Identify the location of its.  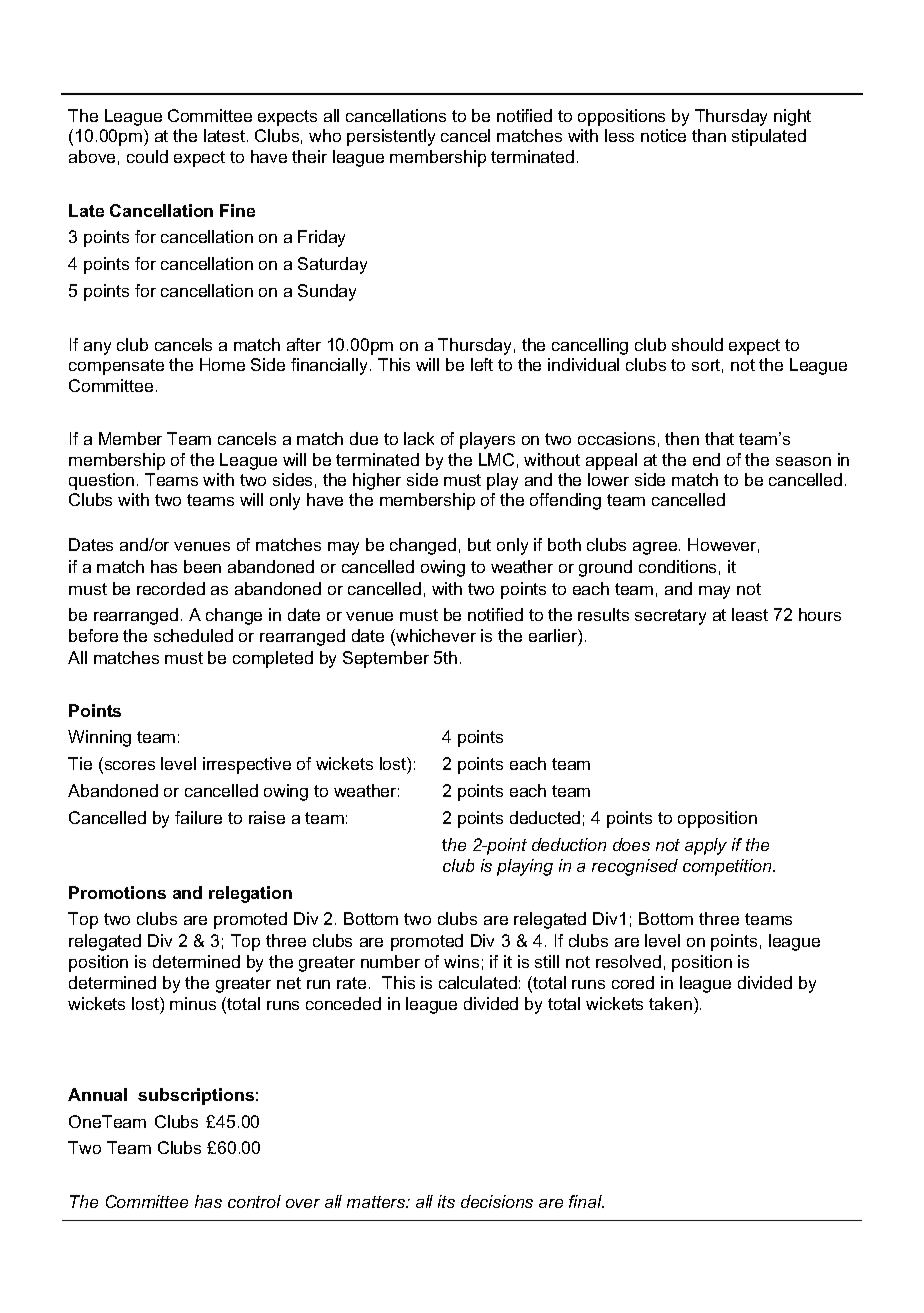
(446, 1201).
